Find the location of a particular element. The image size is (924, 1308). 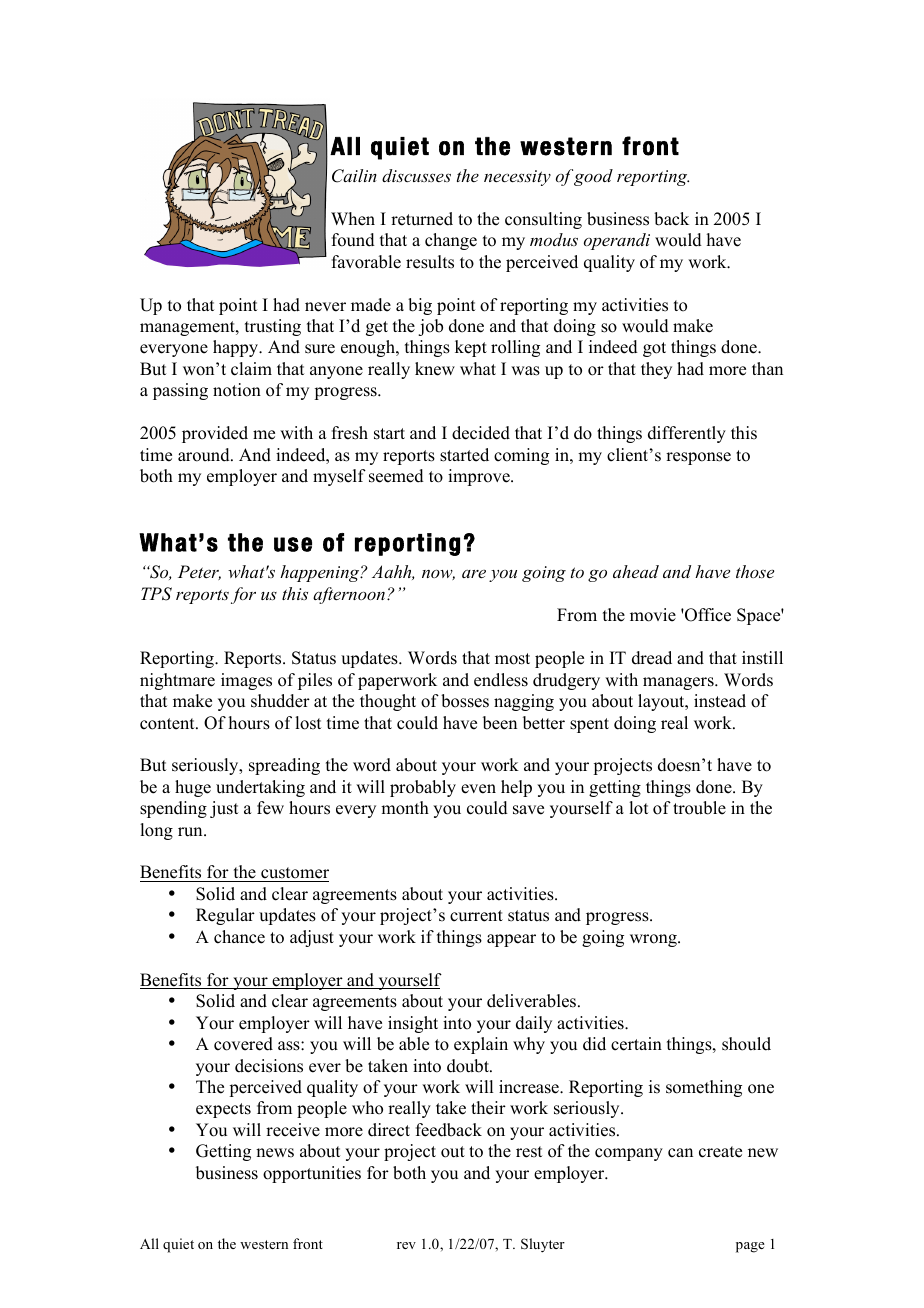

wrong is located at coordinates (654, 940).
